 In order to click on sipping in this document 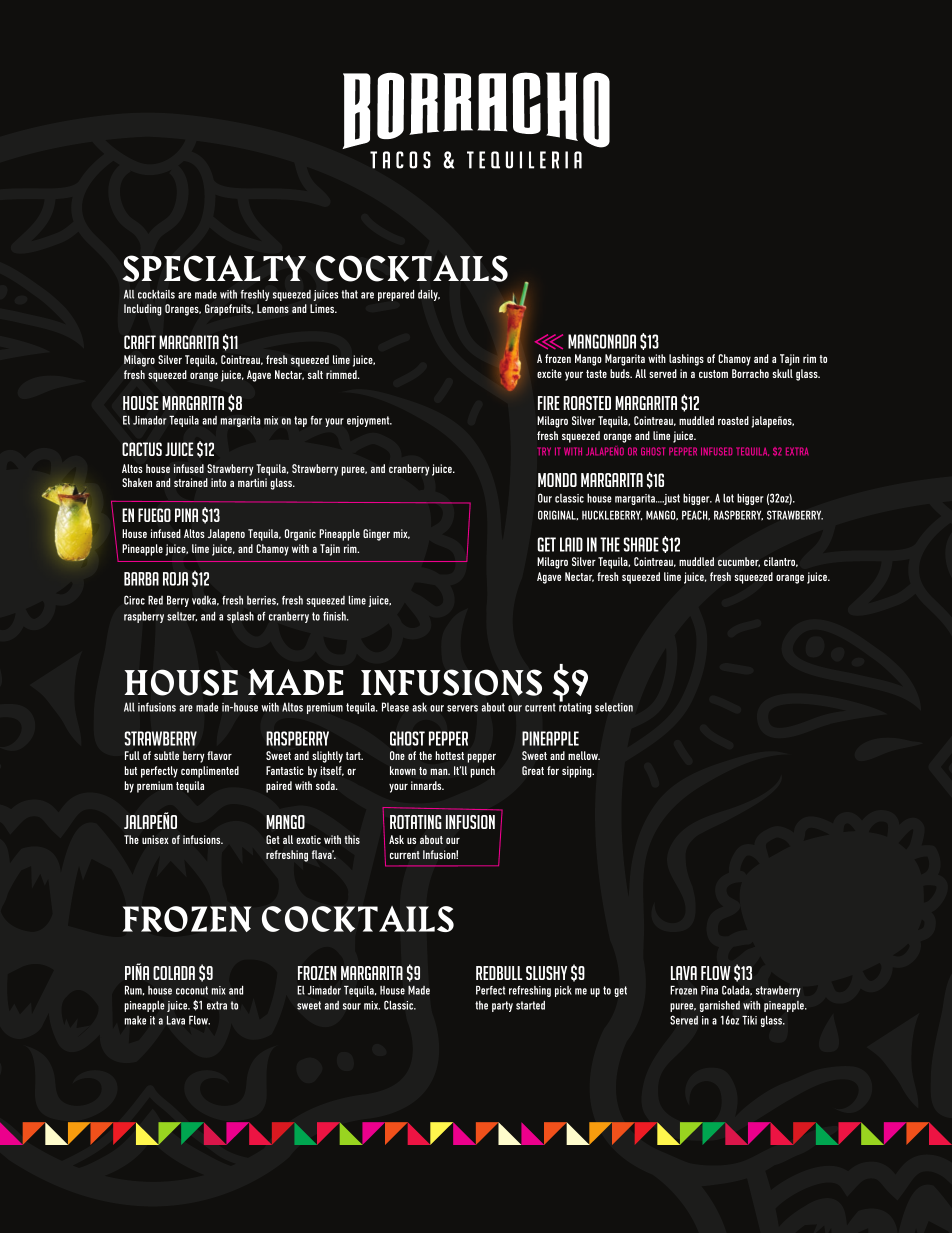, I will do `click(578, 772)`.
